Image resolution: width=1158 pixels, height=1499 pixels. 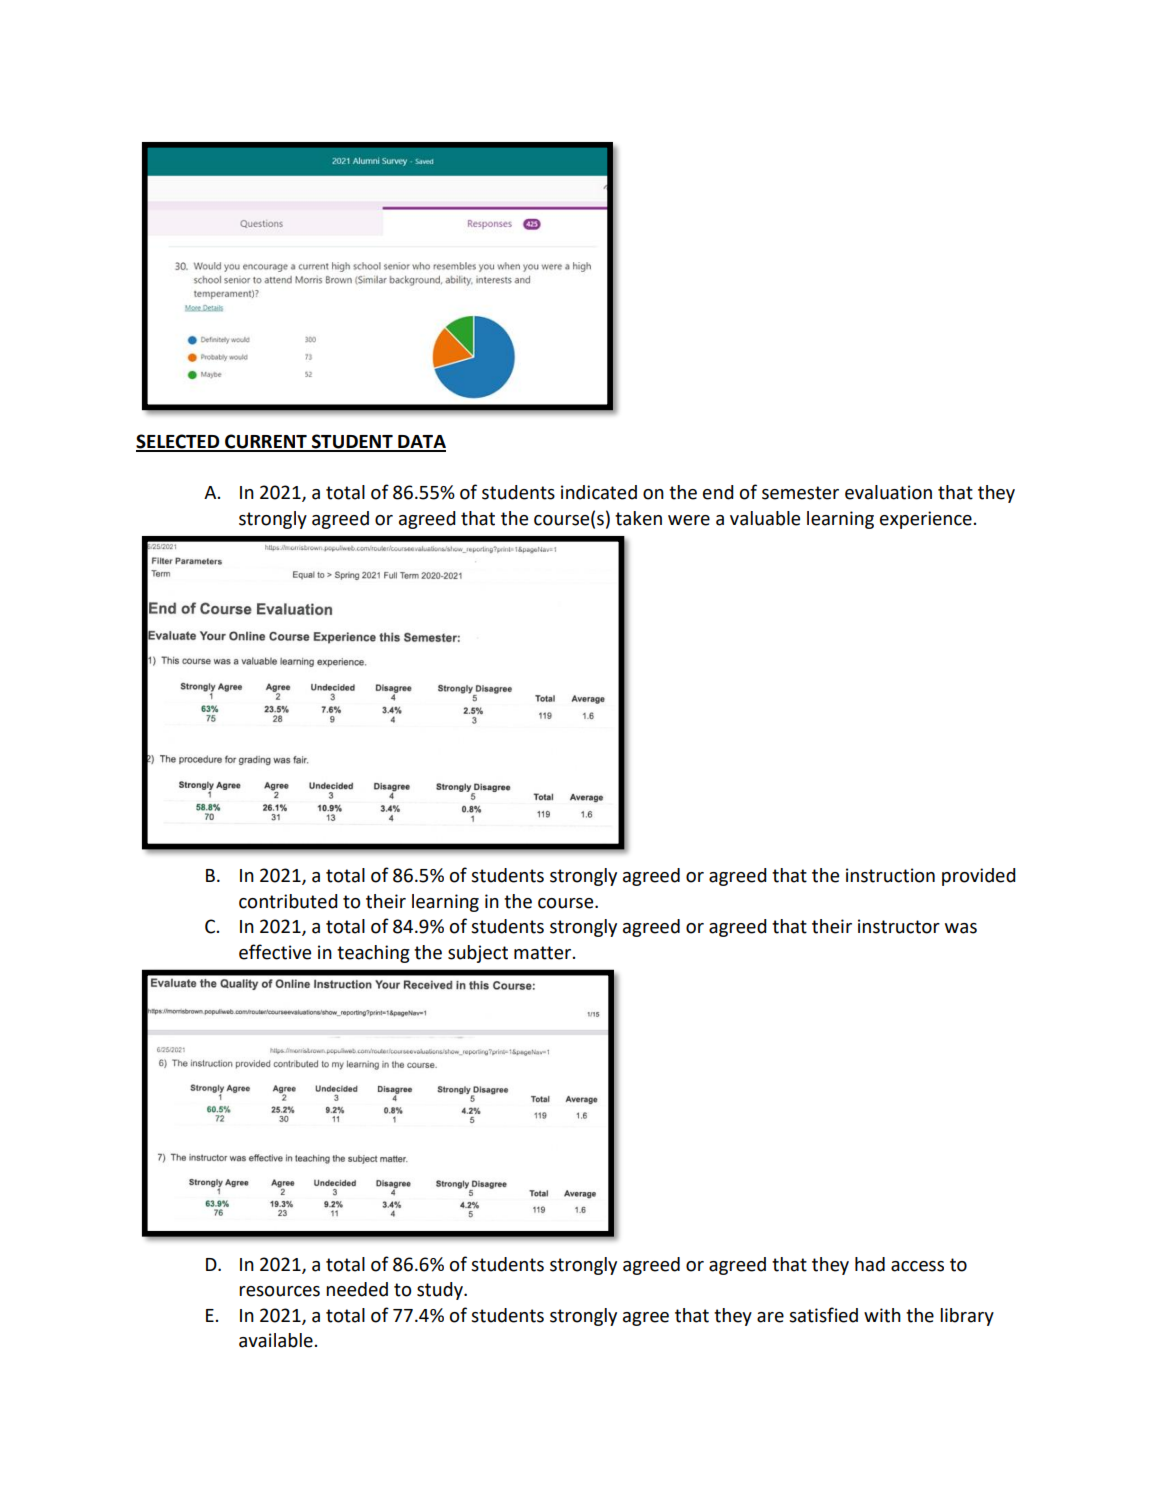 I want to click on indicated, so click(x=599, y=492).
